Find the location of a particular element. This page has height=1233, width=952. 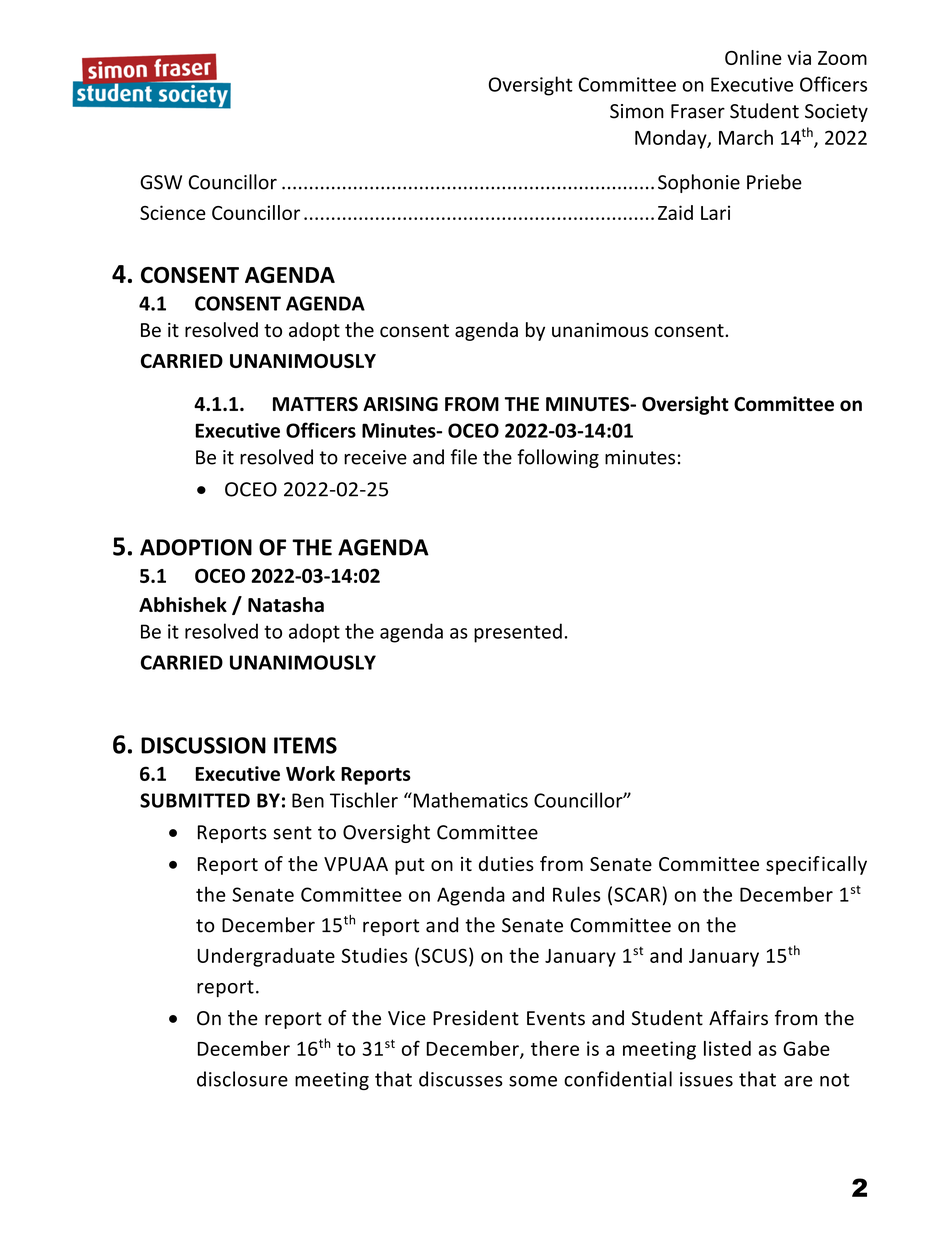

listed is located at coordinates (727, 1048).
